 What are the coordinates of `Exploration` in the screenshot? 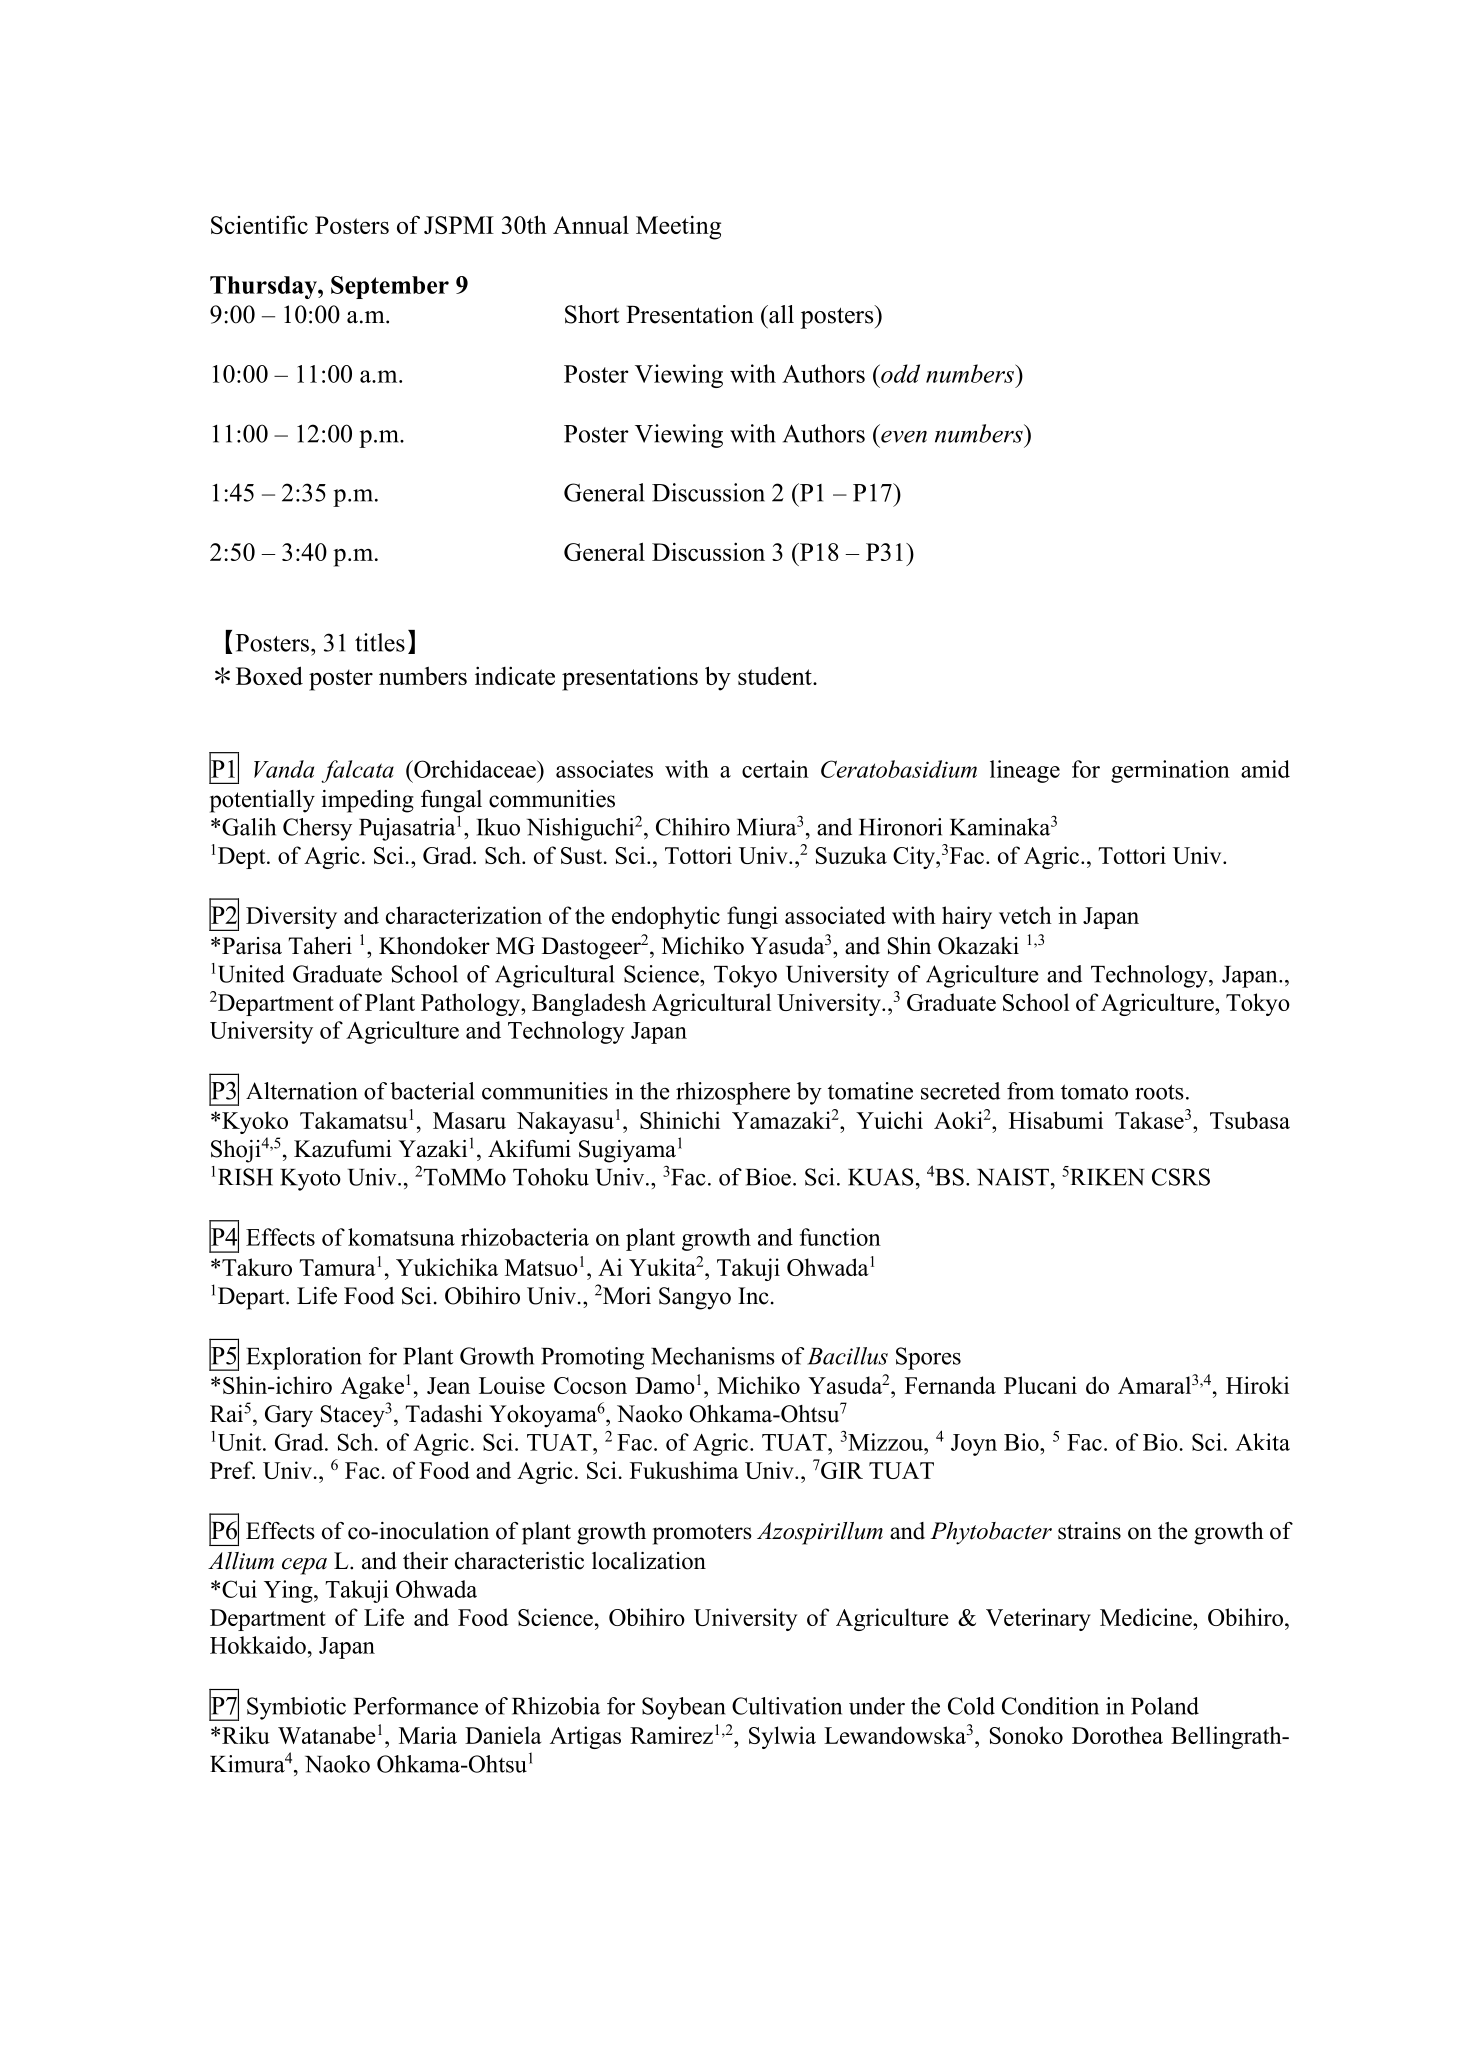 It's located at (304, 1358).
